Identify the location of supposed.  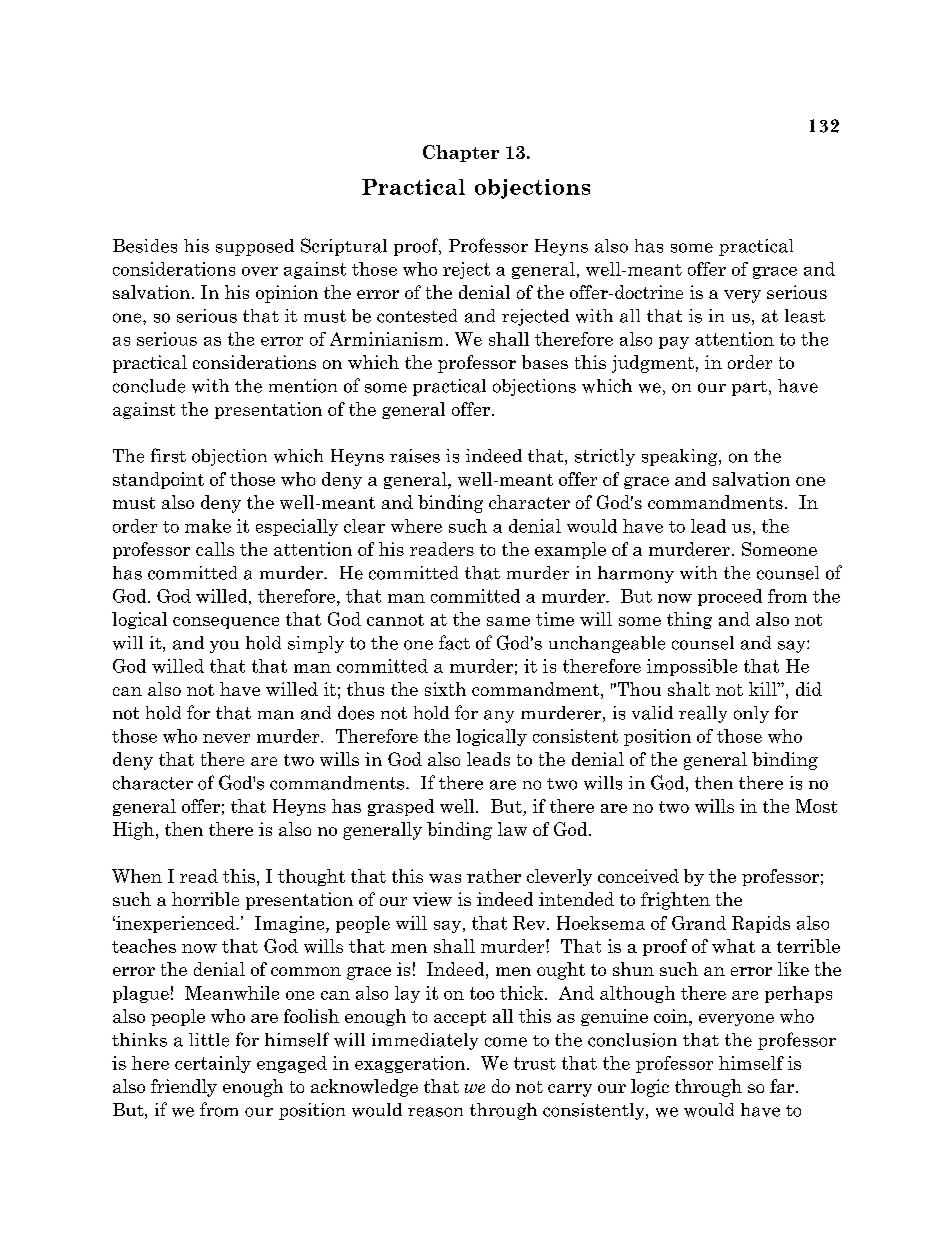
(255, 247).
